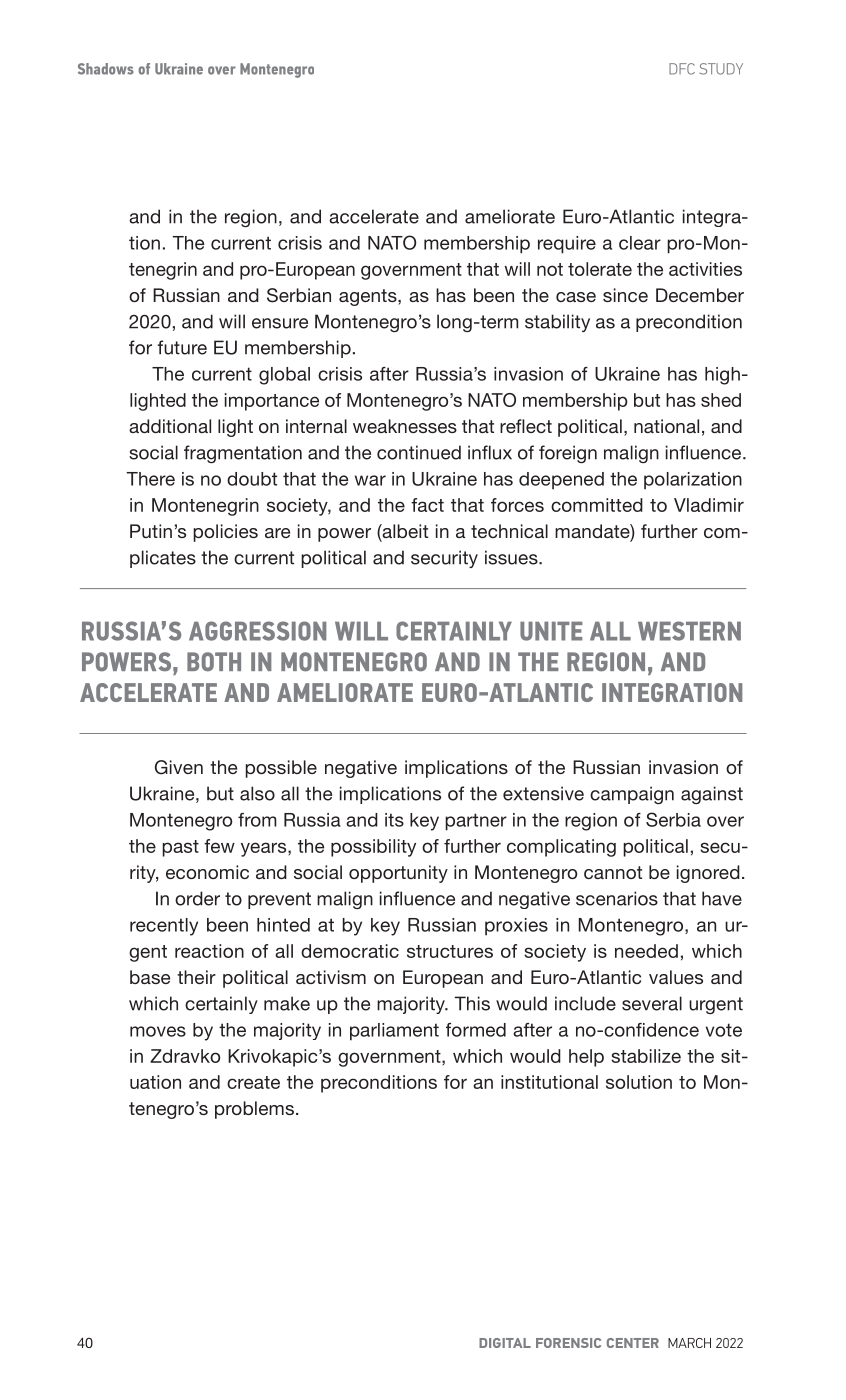  I want to click on CENTER, so click(633, 1343).
